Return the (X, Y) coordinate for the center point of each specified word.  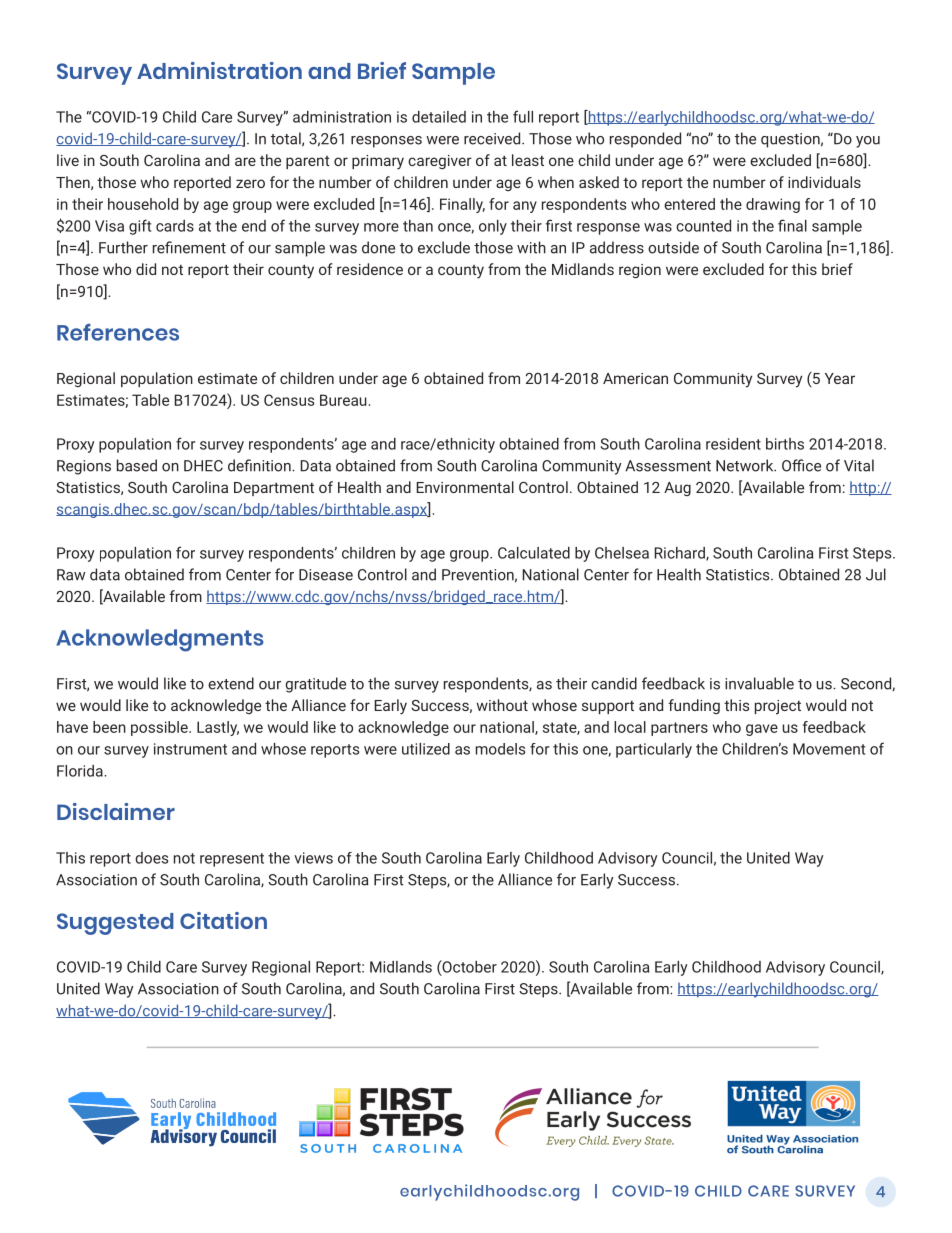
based (137, 465)
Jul (876, 574)
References (118, 332)
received (493, 138)
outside (673, 247)
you (868, 142)
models (500, 749)
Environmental (465, 487)
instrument (190, 749)
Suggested (115, 924)
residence (370, 269)
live (68, 160)
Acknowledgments (160, 640)
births (785, 444)
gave (762, 730)
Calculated (534, 553)
